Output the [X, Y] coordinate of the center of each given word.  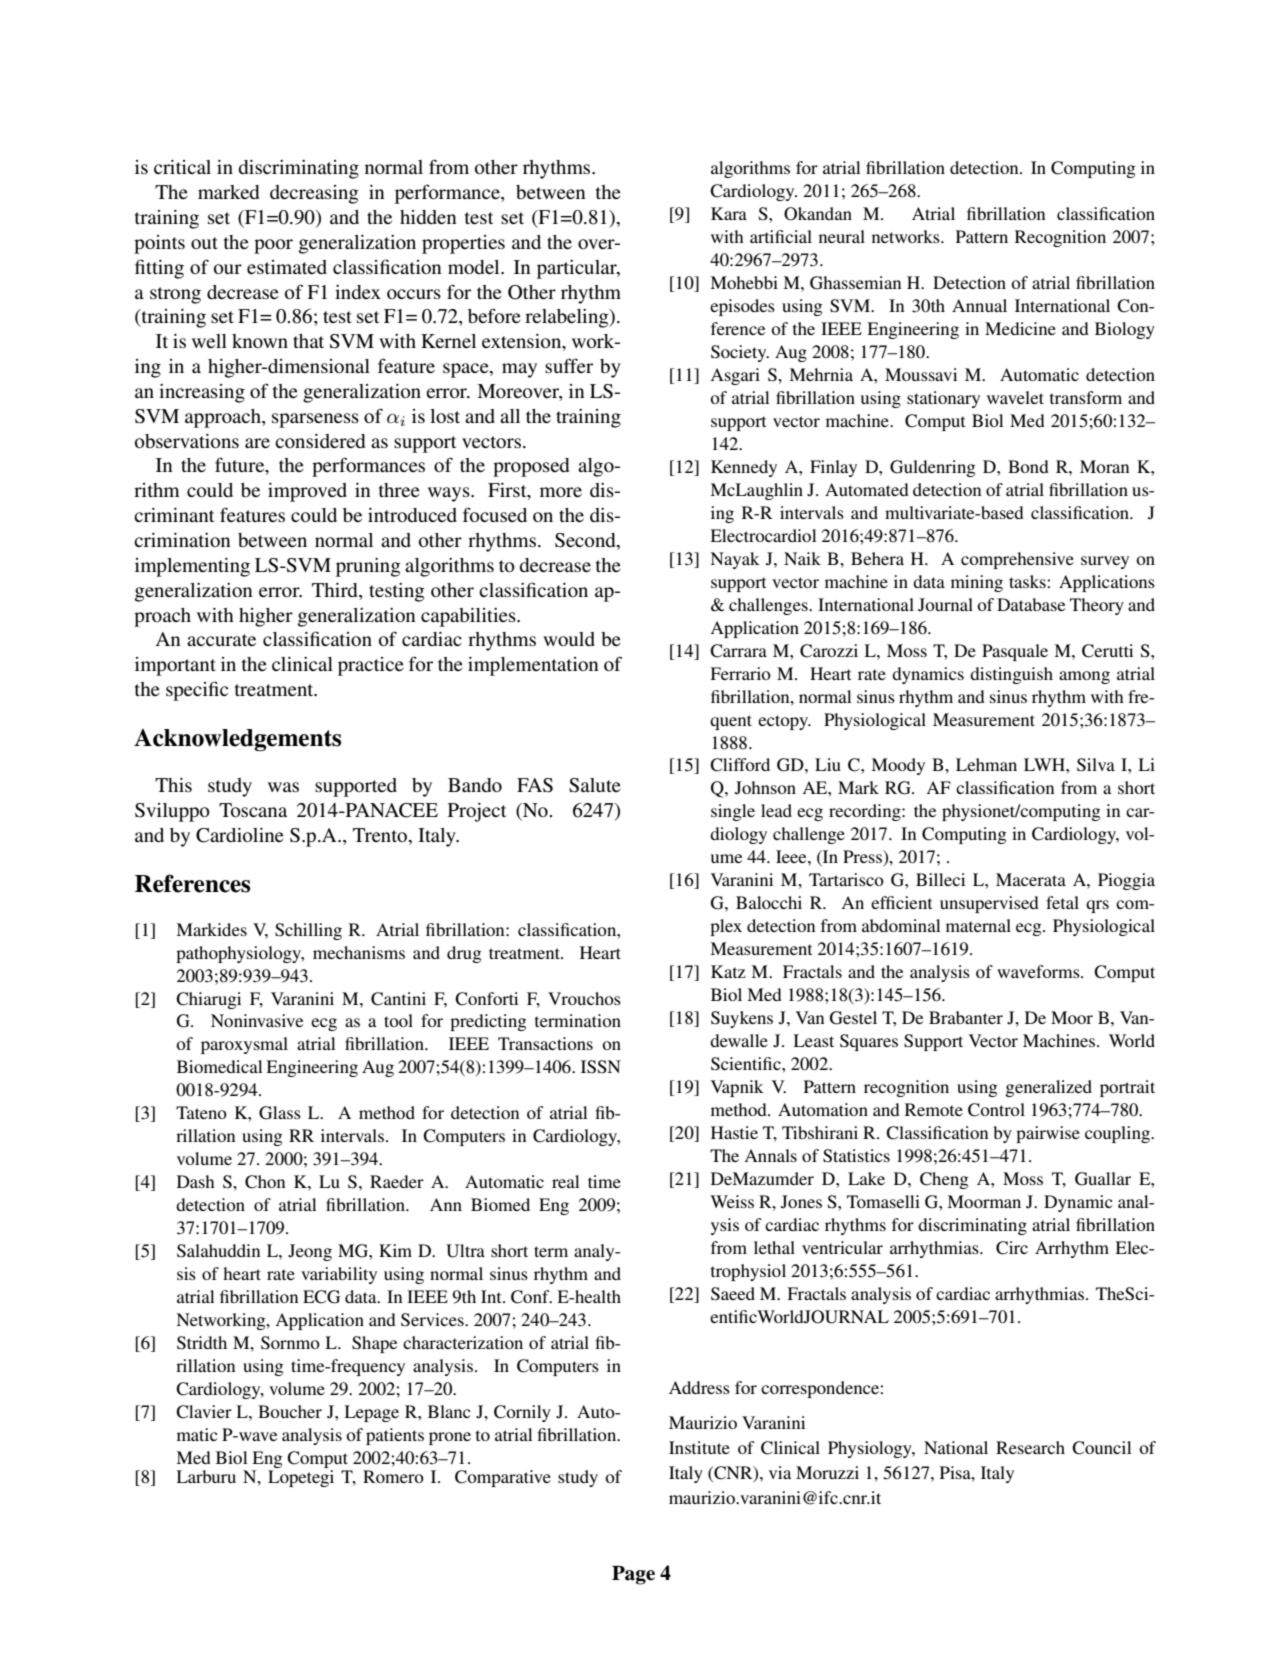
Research [1030, 1447]
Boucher [290, 1411]
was [283, 787]
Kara [729, 213]
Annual [979, 305]
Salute [595, 785]
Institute [699, 1447]
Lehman [986, 764]
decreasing [314, 194]
